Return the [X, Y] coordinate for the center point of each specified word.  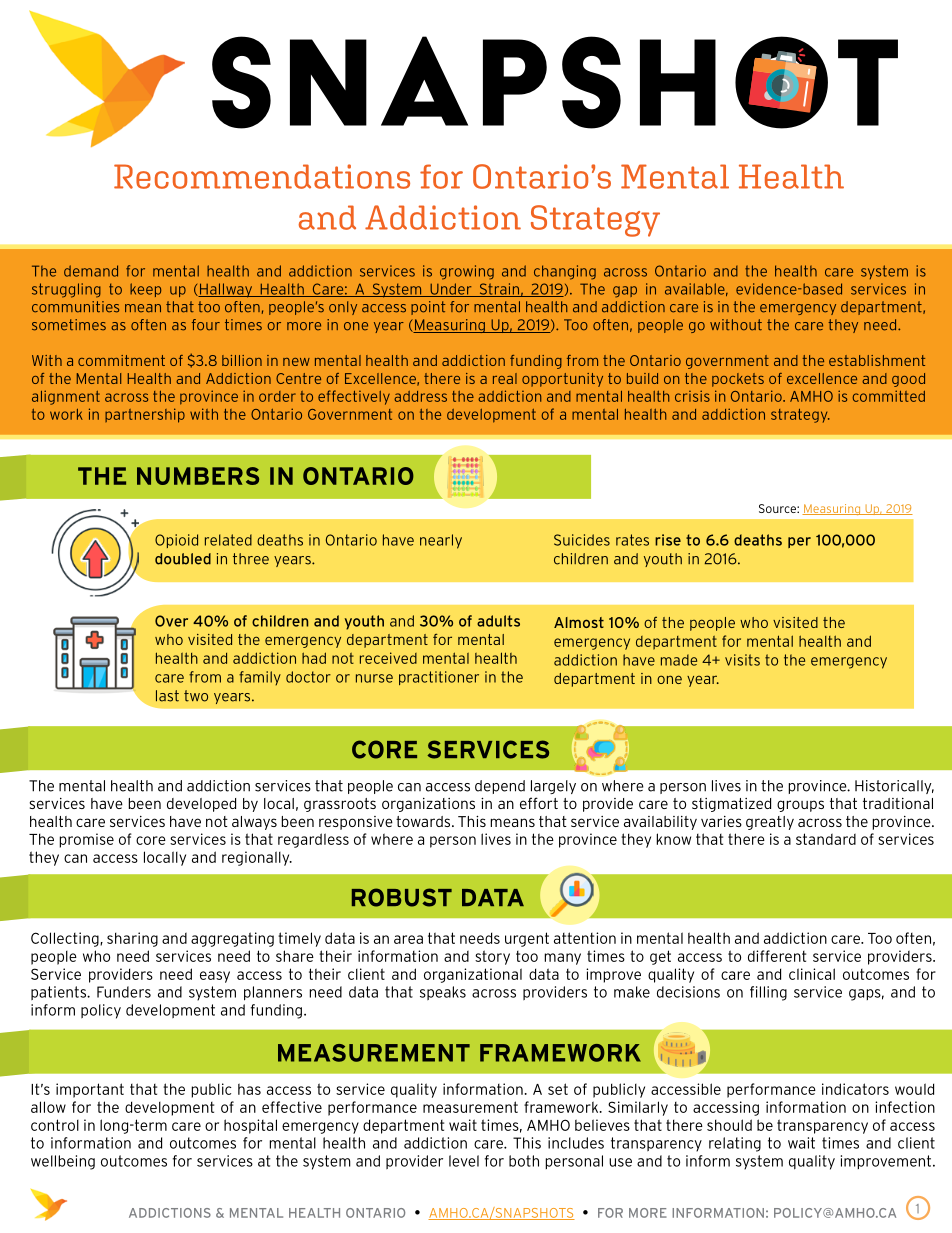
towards [424, 821]
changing [565, 272]
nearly [441, 541]
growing [467, 272]
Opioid [176, 541]
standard [826, 839]
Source [778, 508]
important [90, 1090]
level [464, 1161]
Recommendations [262, 176]
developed [201, 805]
